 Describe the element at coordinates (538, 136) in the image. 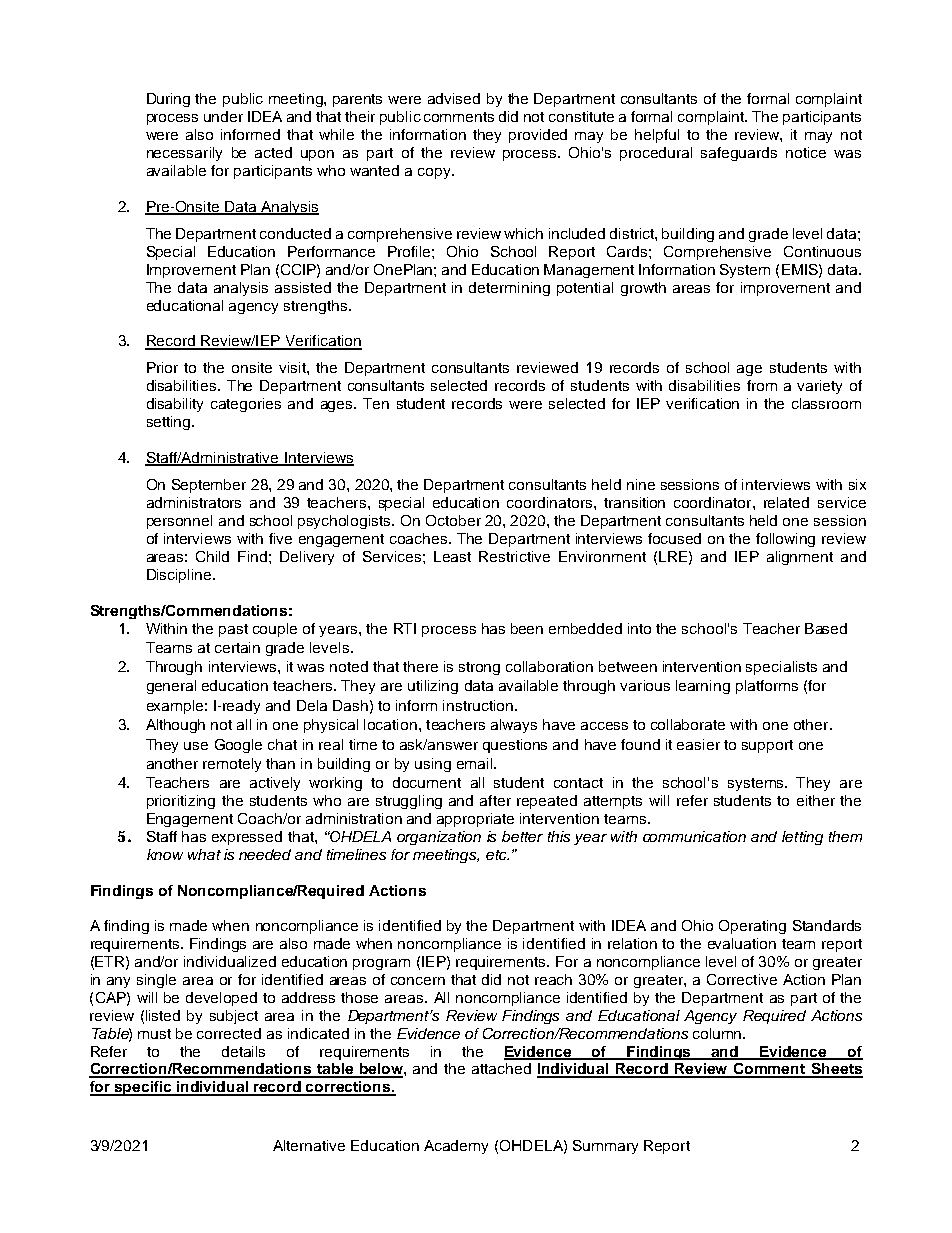

I see `provided` at that location.
